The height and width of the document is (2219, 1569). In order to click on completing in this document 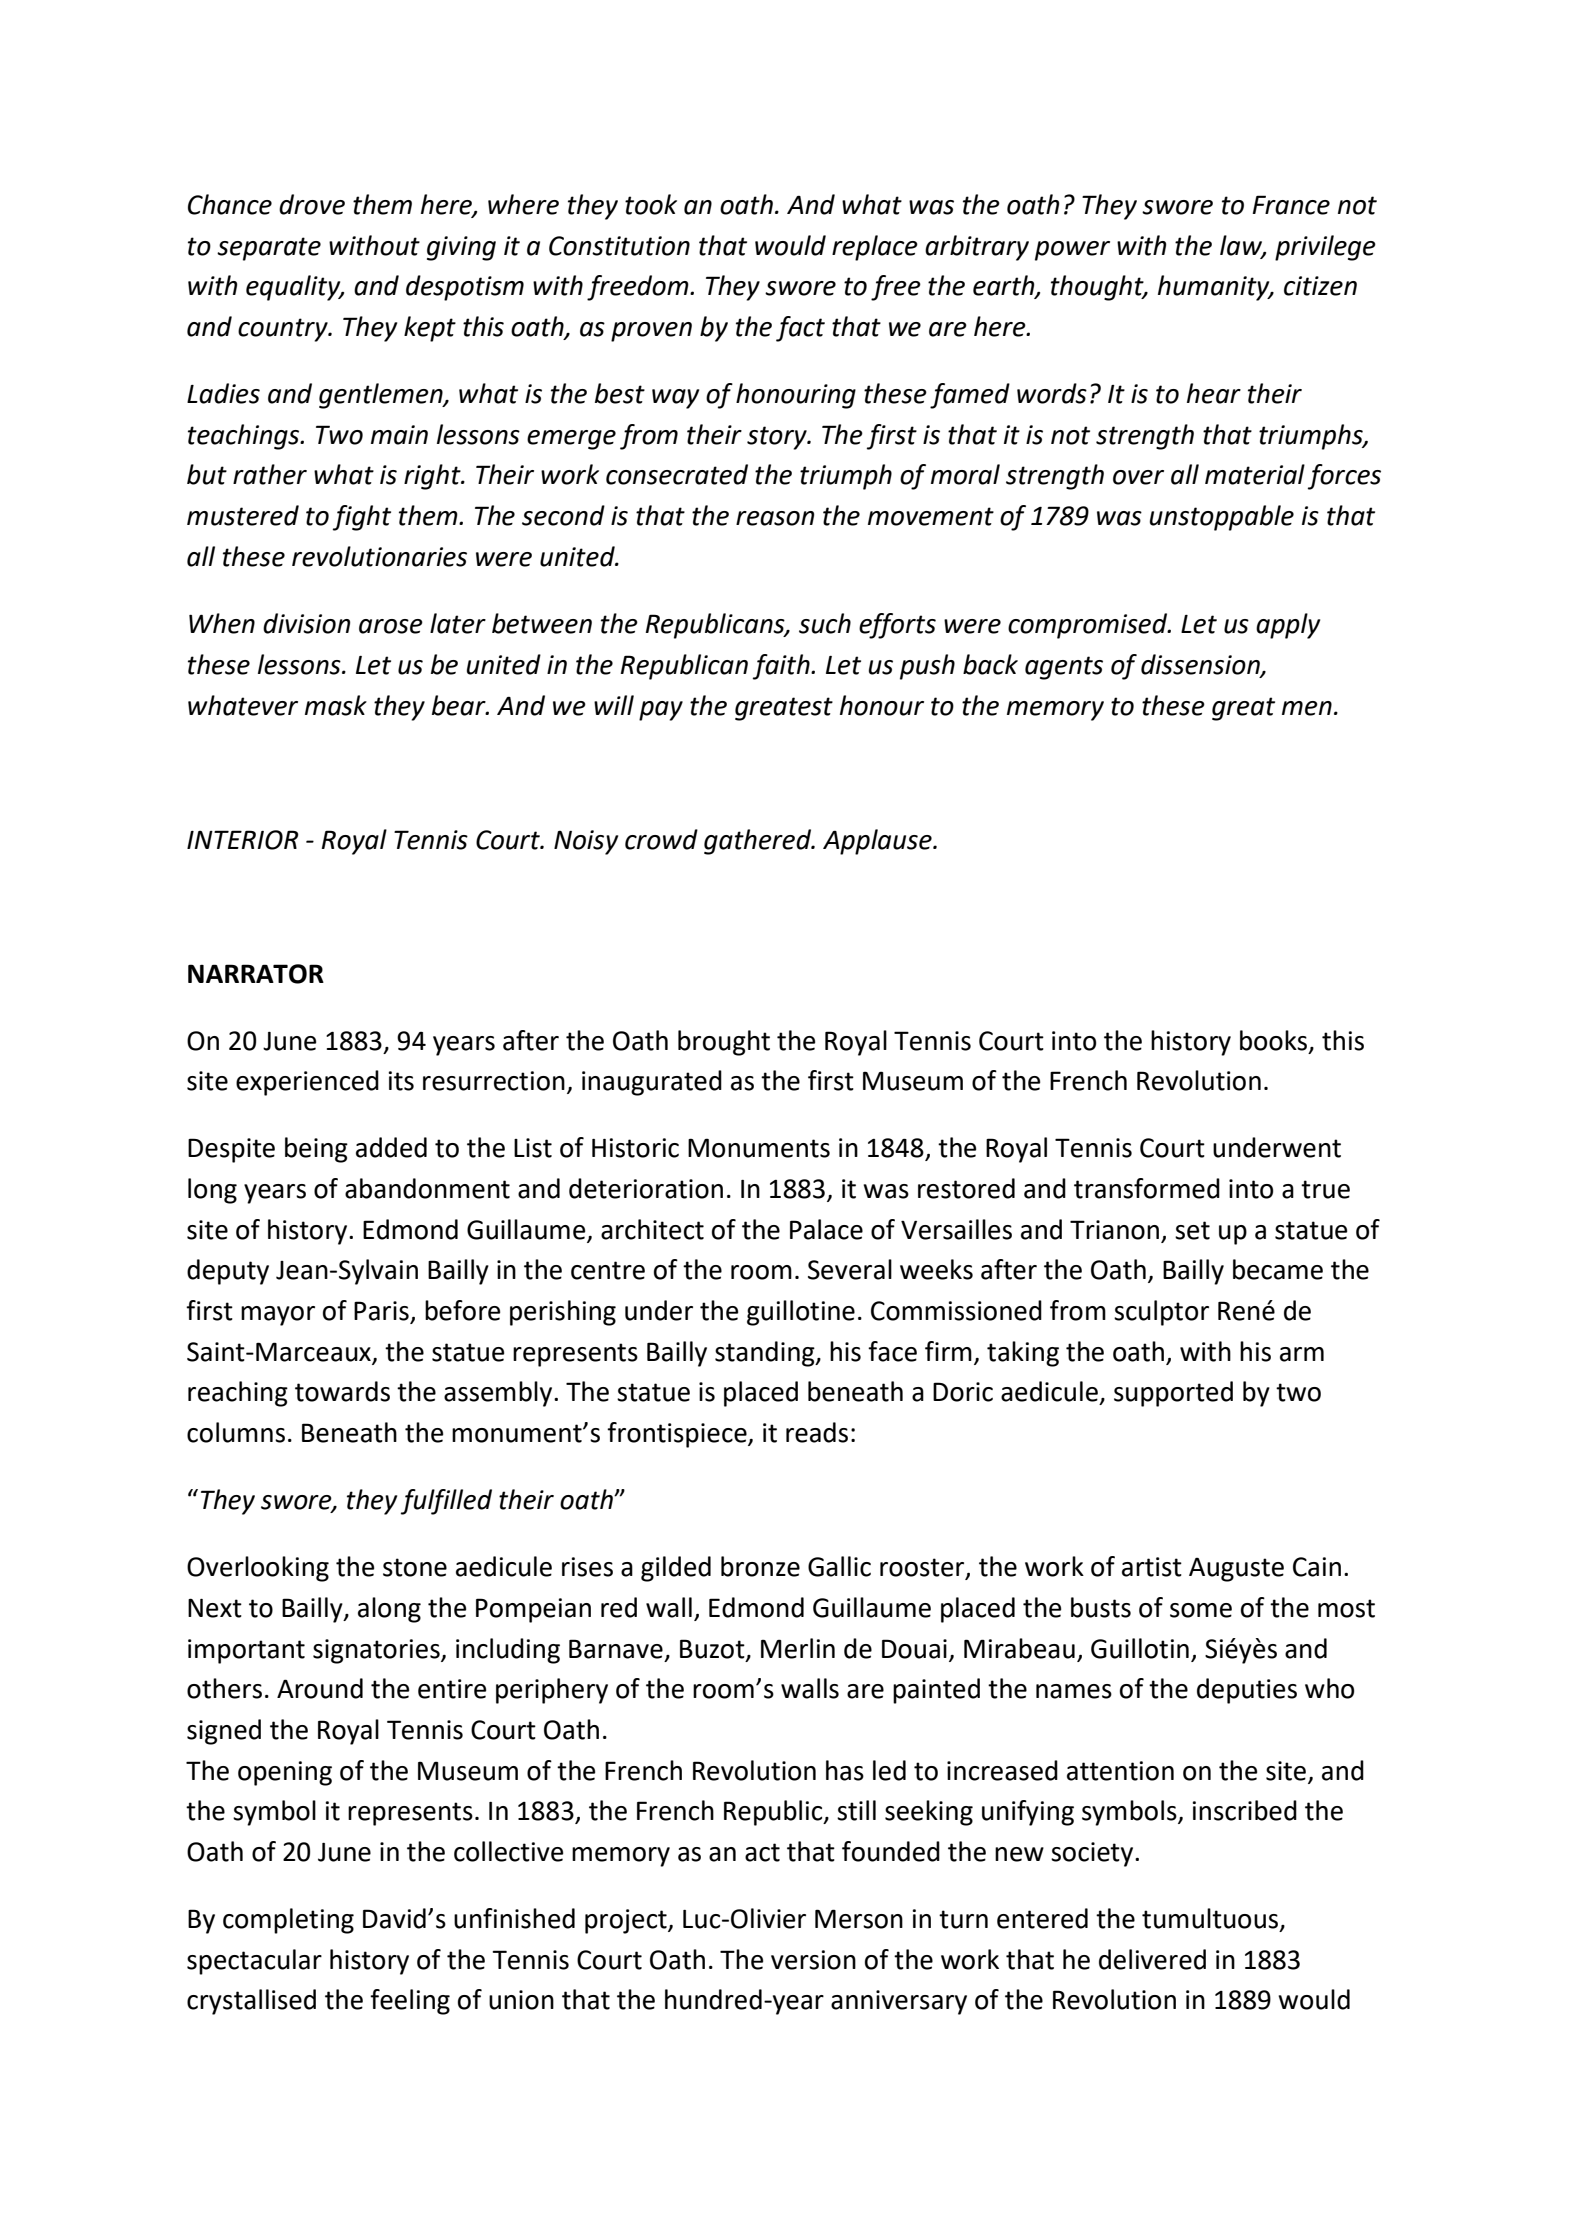, I will do `click(288, 1921)`.
